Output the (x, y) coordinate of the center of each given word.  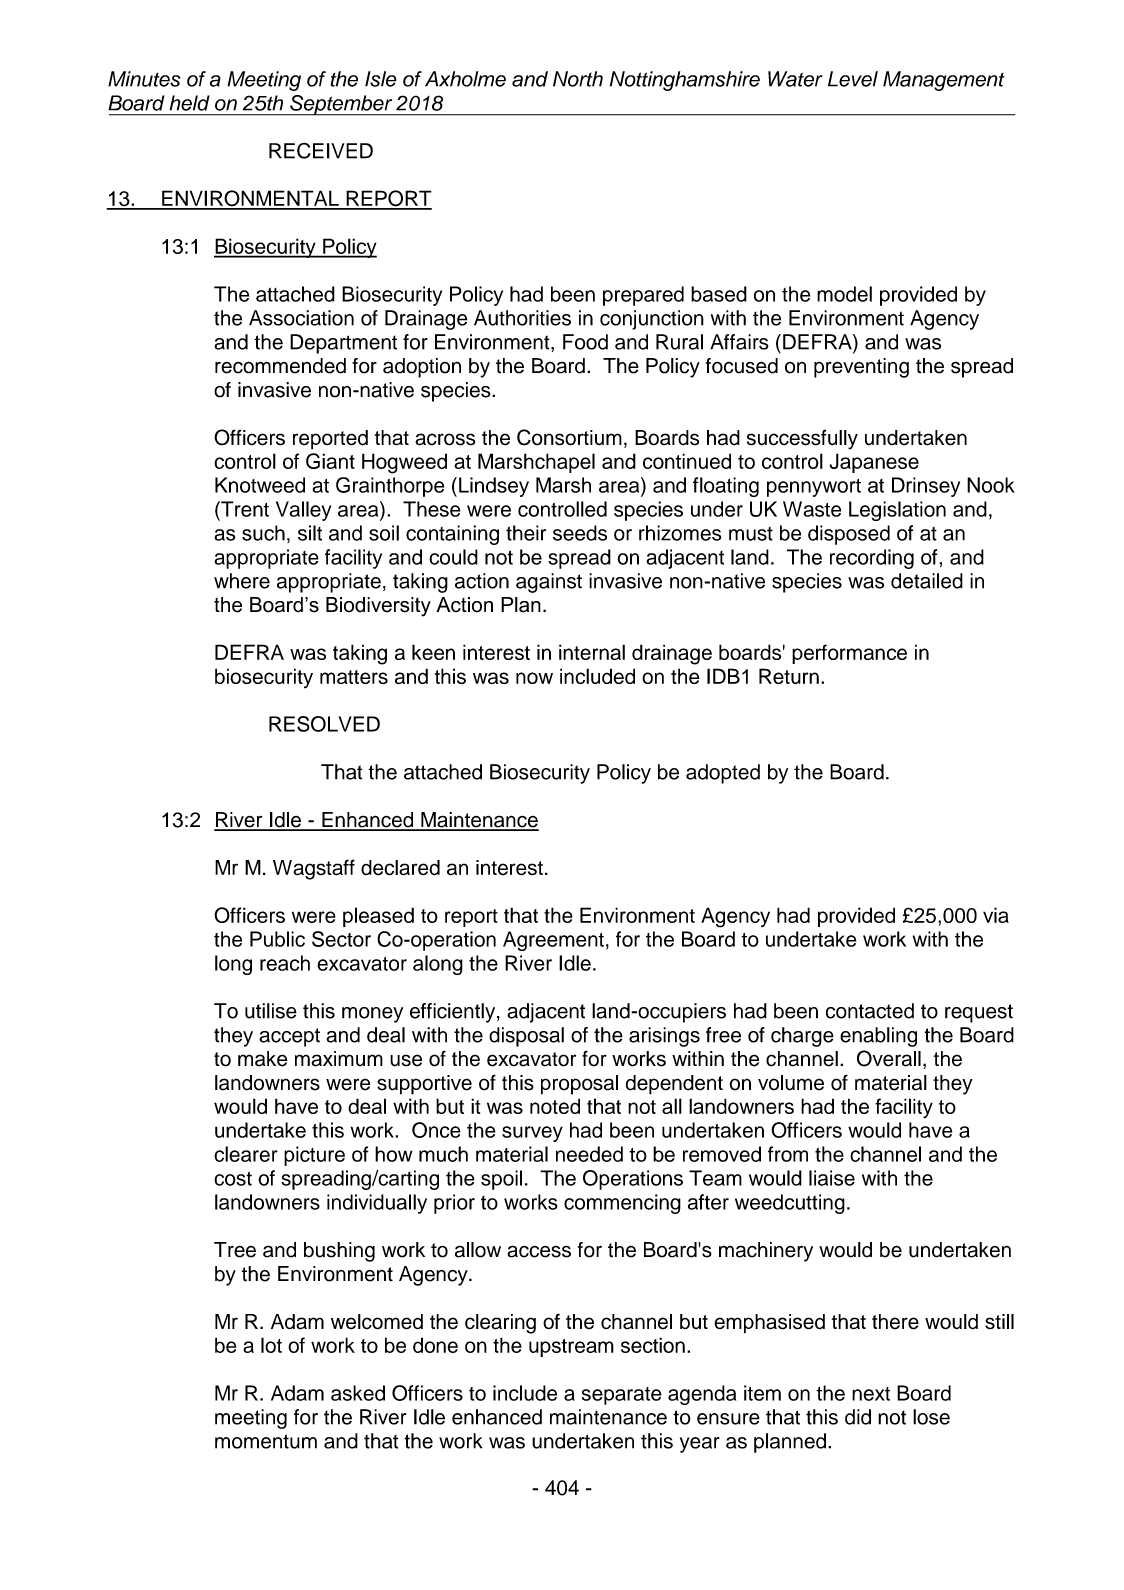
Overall (889, 1058)
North (578, 79)
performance (849, 654)
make (262, 1059)
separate (622, 1396)
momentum (266, 1441)
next (871, 1394)
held (190, 103)
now (534, 678)
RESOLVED (324, 724)
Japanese (874, 463)
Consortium (569, 437)
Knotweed (260, 485)
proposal (579, 1085)
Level (853, 79)
